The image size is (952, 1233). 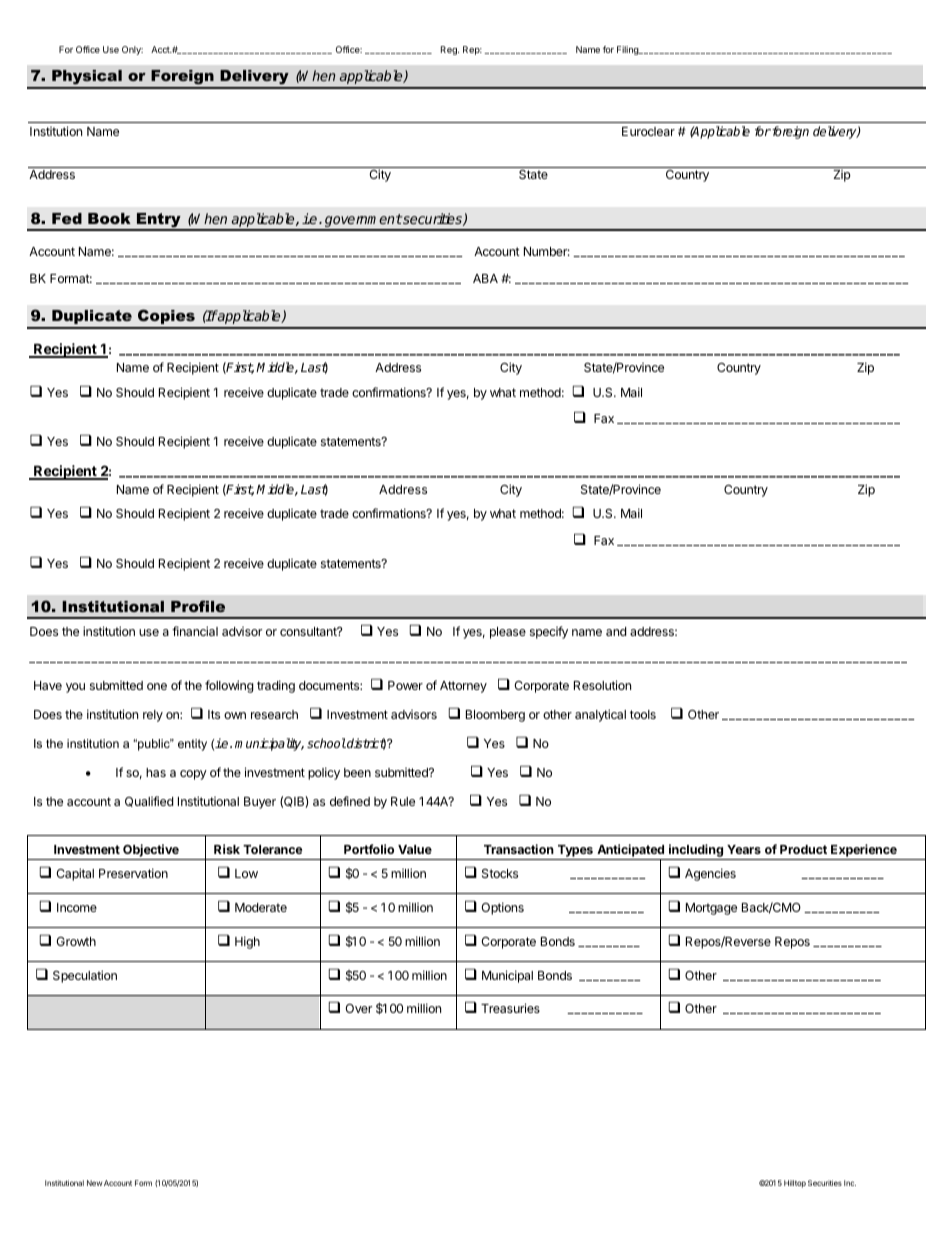 What do you see at coordinates (508, 633) in the screenshot?
I see `please` at bounding box center [508, 633].
